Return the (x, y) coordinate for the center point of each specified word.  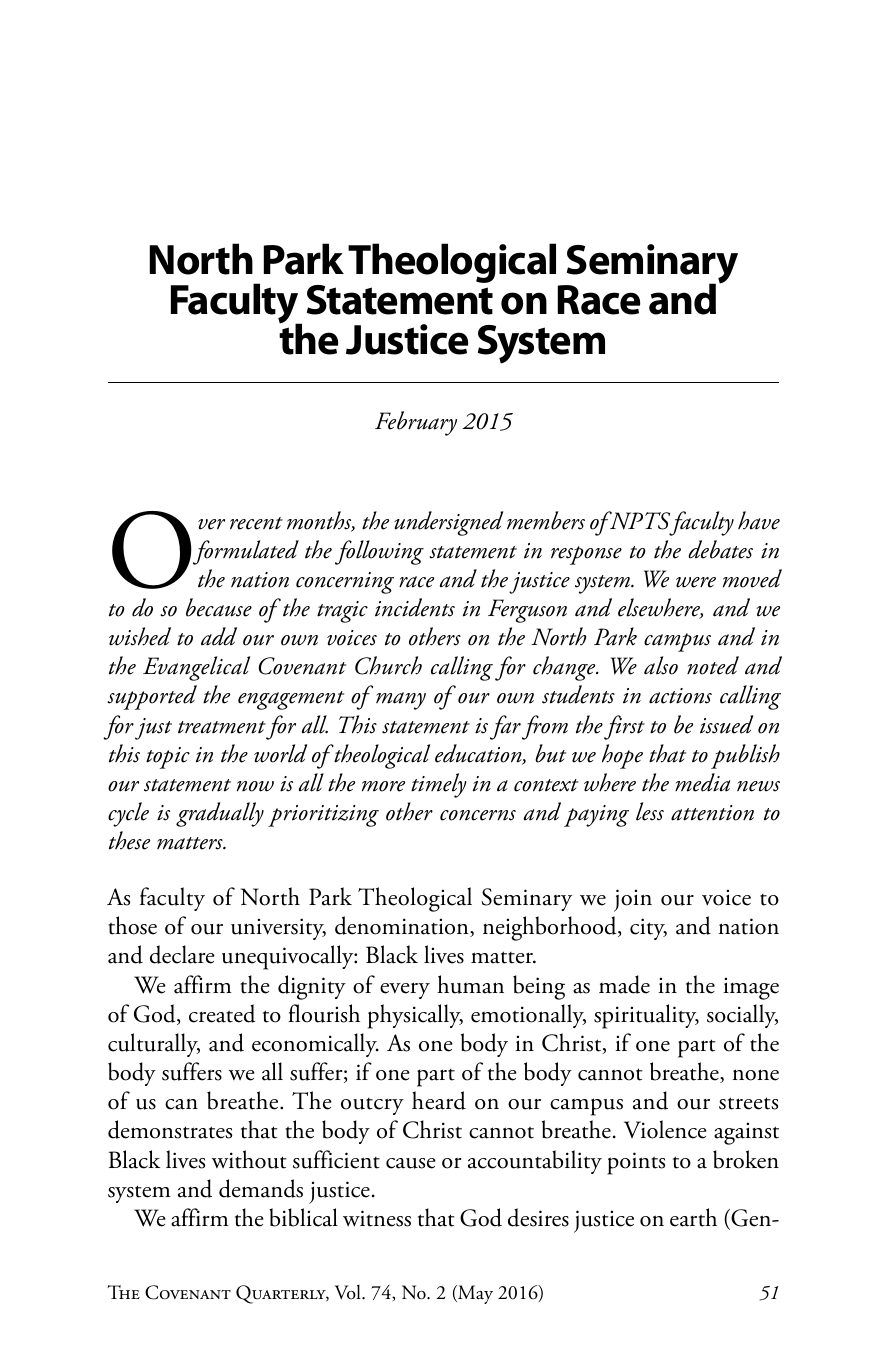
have (759, 520)
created (222, 1013)
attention (712, 813)
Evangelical (196, 668)
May (474, 1294)
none (755, 1075)
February (416, 423)
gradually (220, 814)
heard (439, 1100)
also (661, 665)
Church (388, 665)
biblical (303, 1217)
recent (256, 523)
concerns (478, 815)
